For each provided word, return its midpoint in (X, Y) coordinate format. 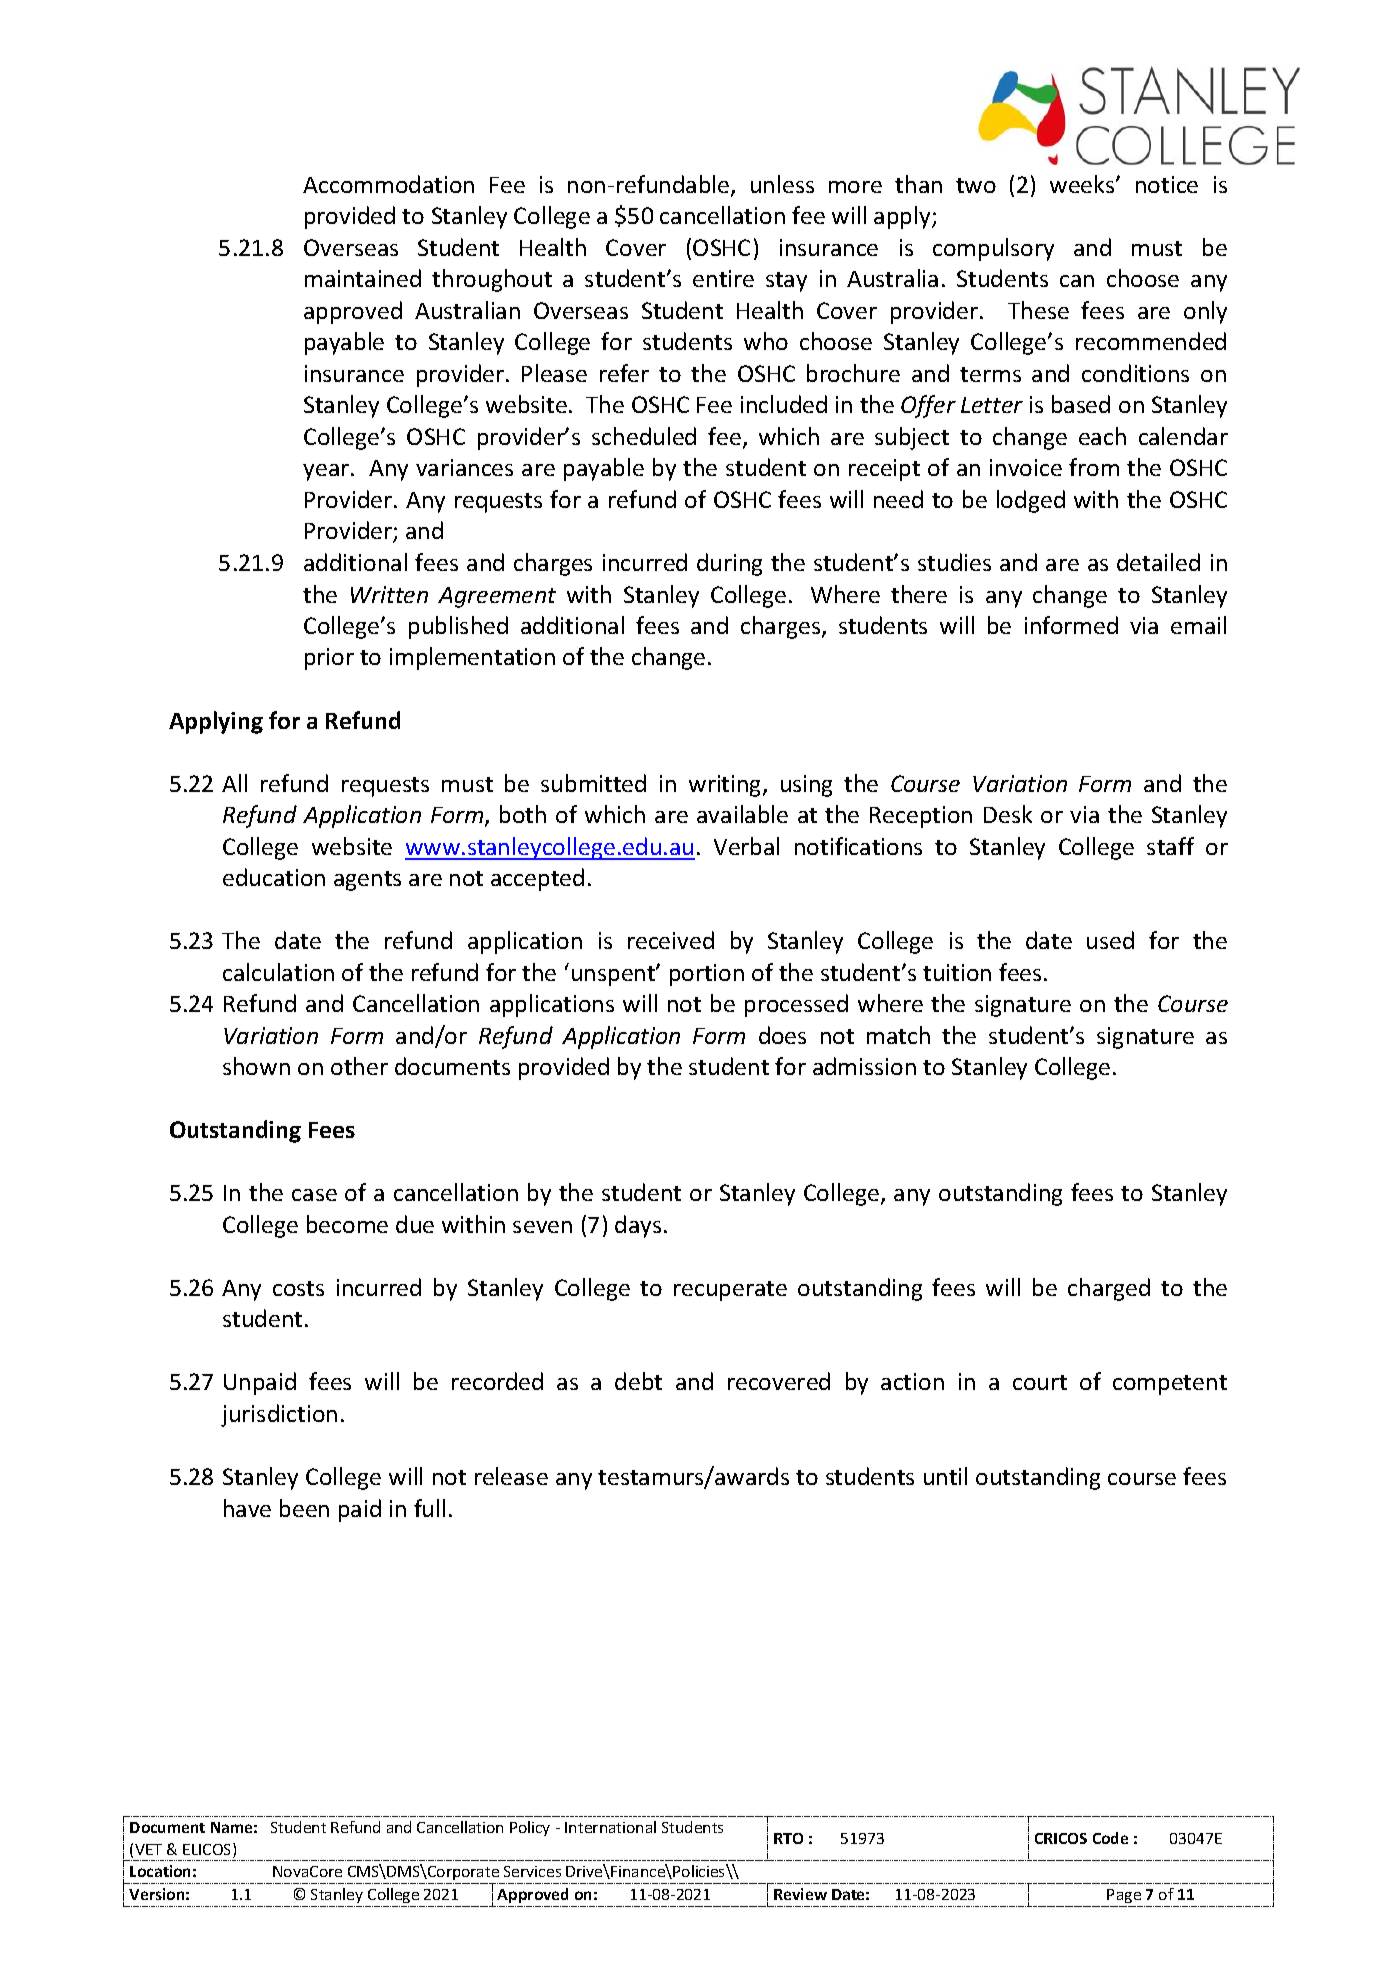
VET (148, 1849)
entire (723, 278)
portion (707, 975)
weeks (1083, 184)
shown (256, 1066)
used (1110, 940)
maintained (363, 278)
